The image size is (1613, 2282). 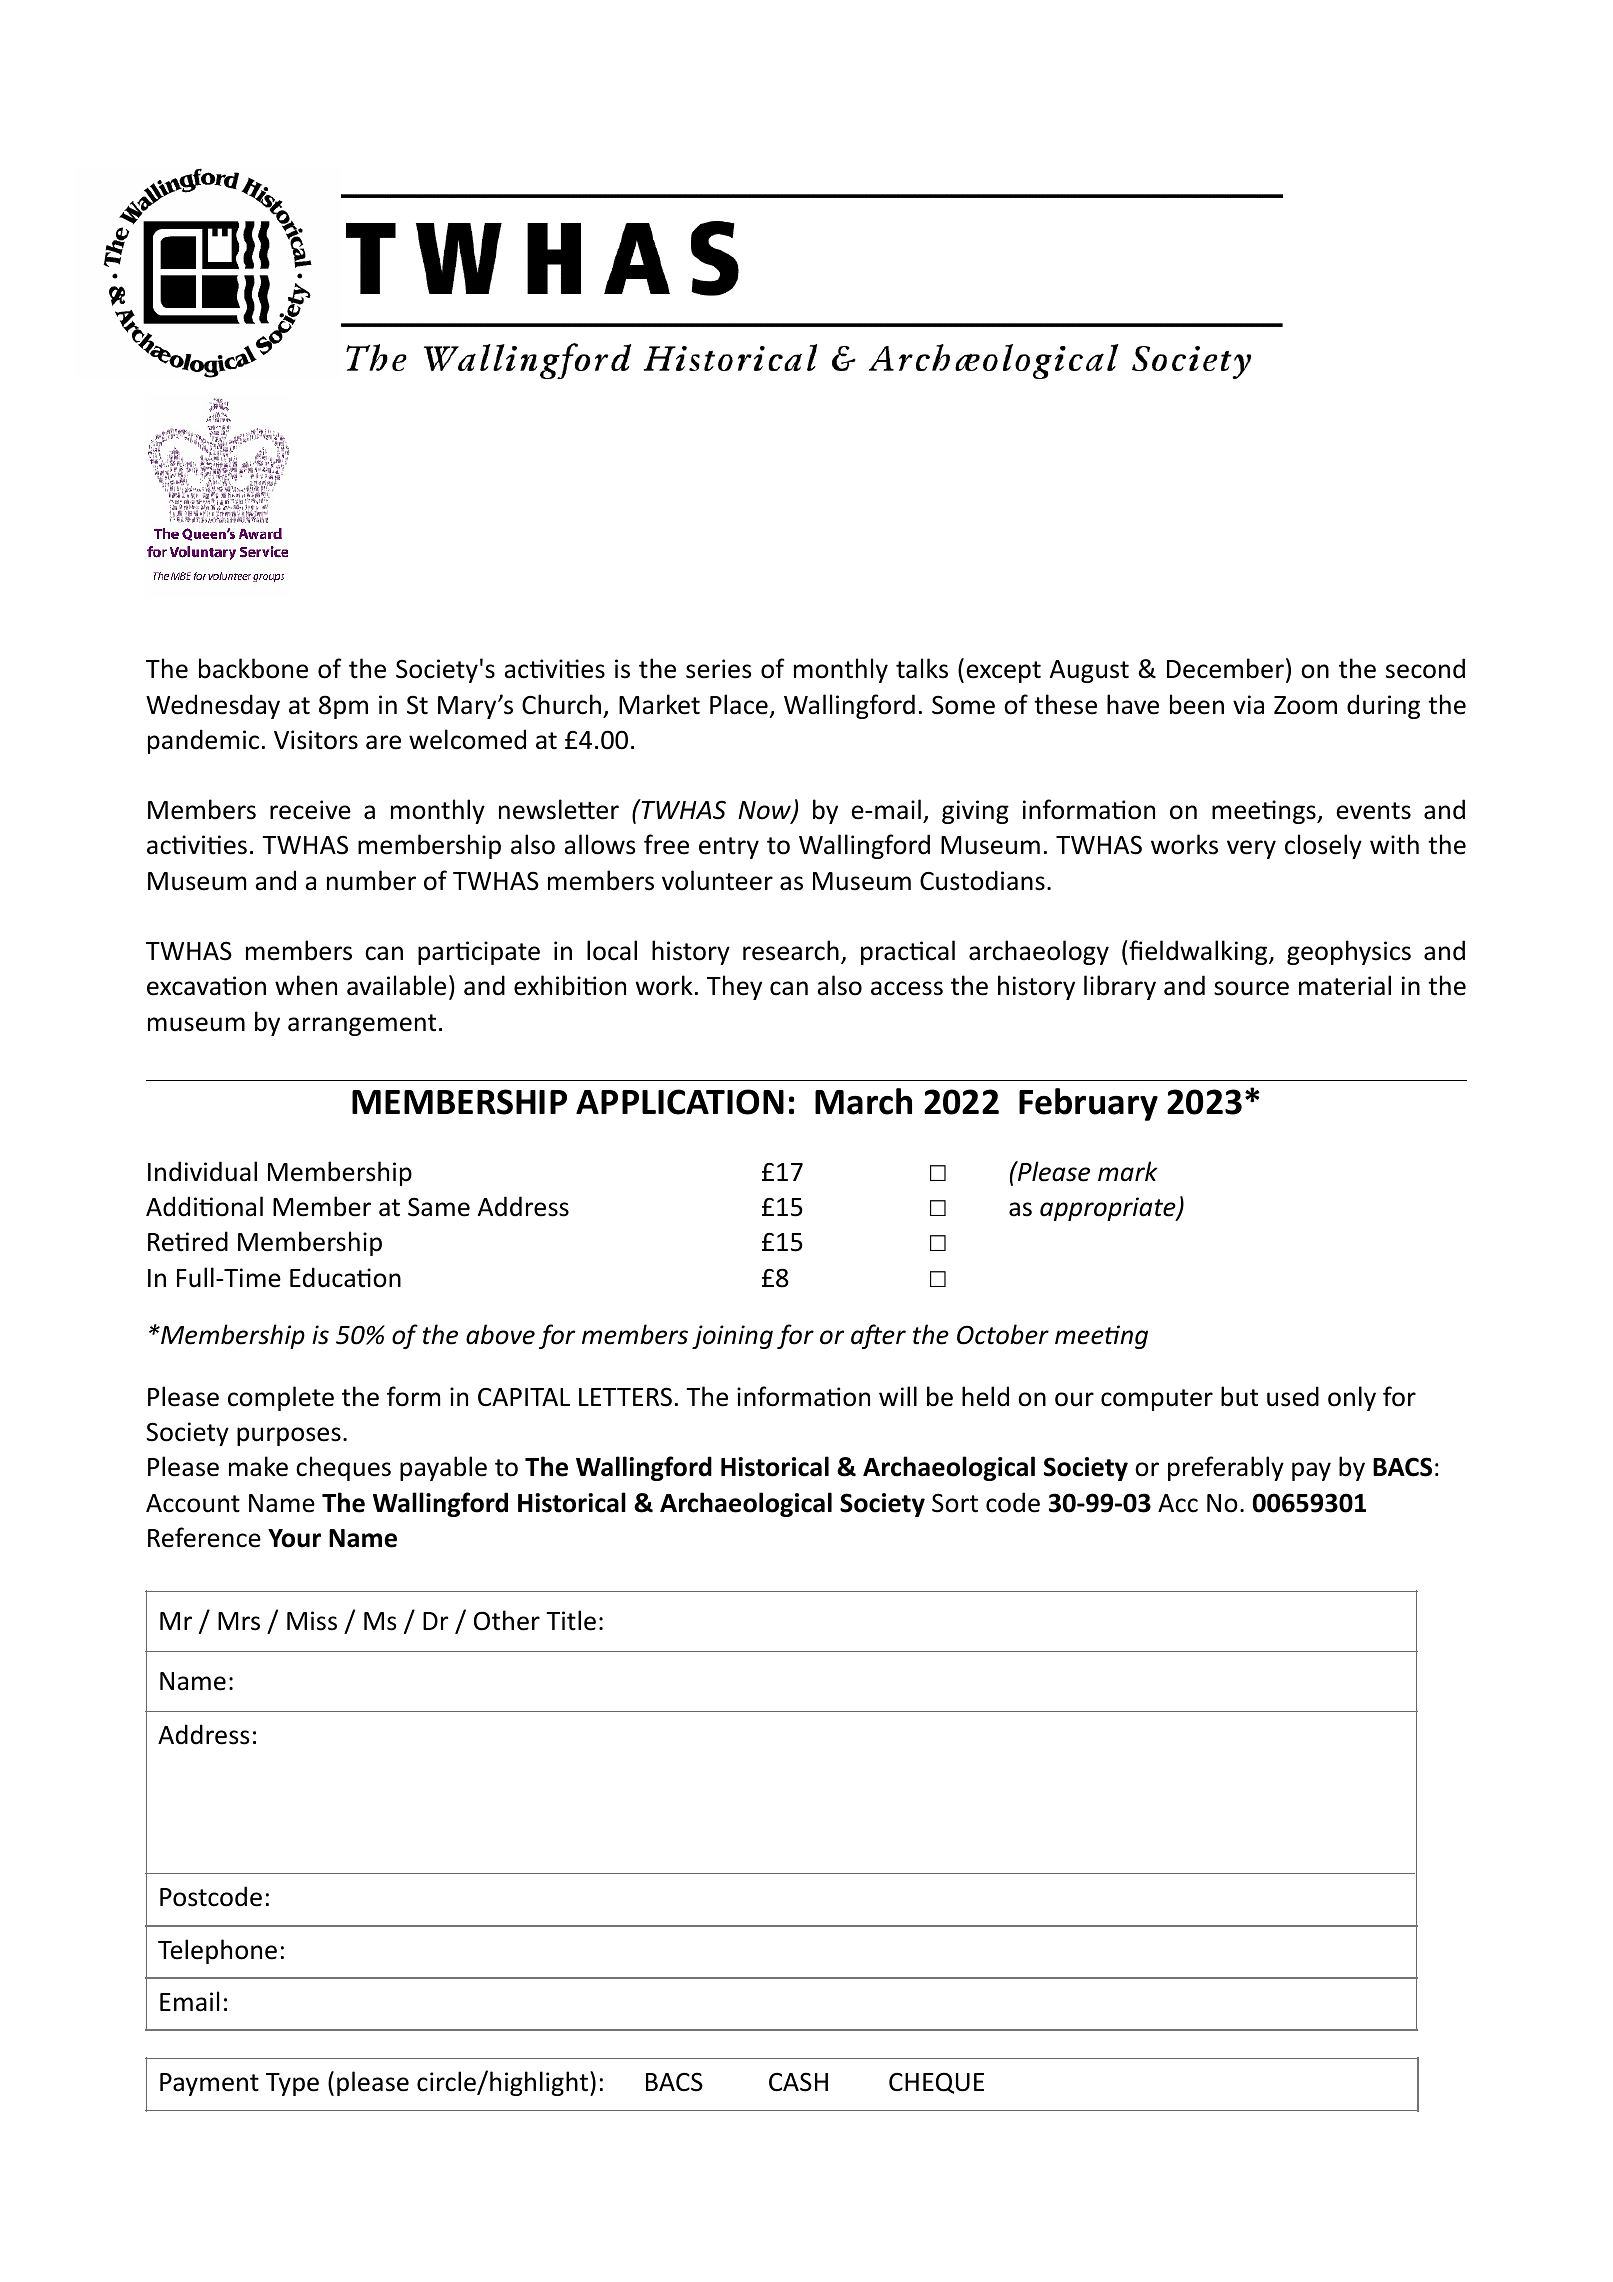 I want to click on will, so click(x=898, y=1396).
